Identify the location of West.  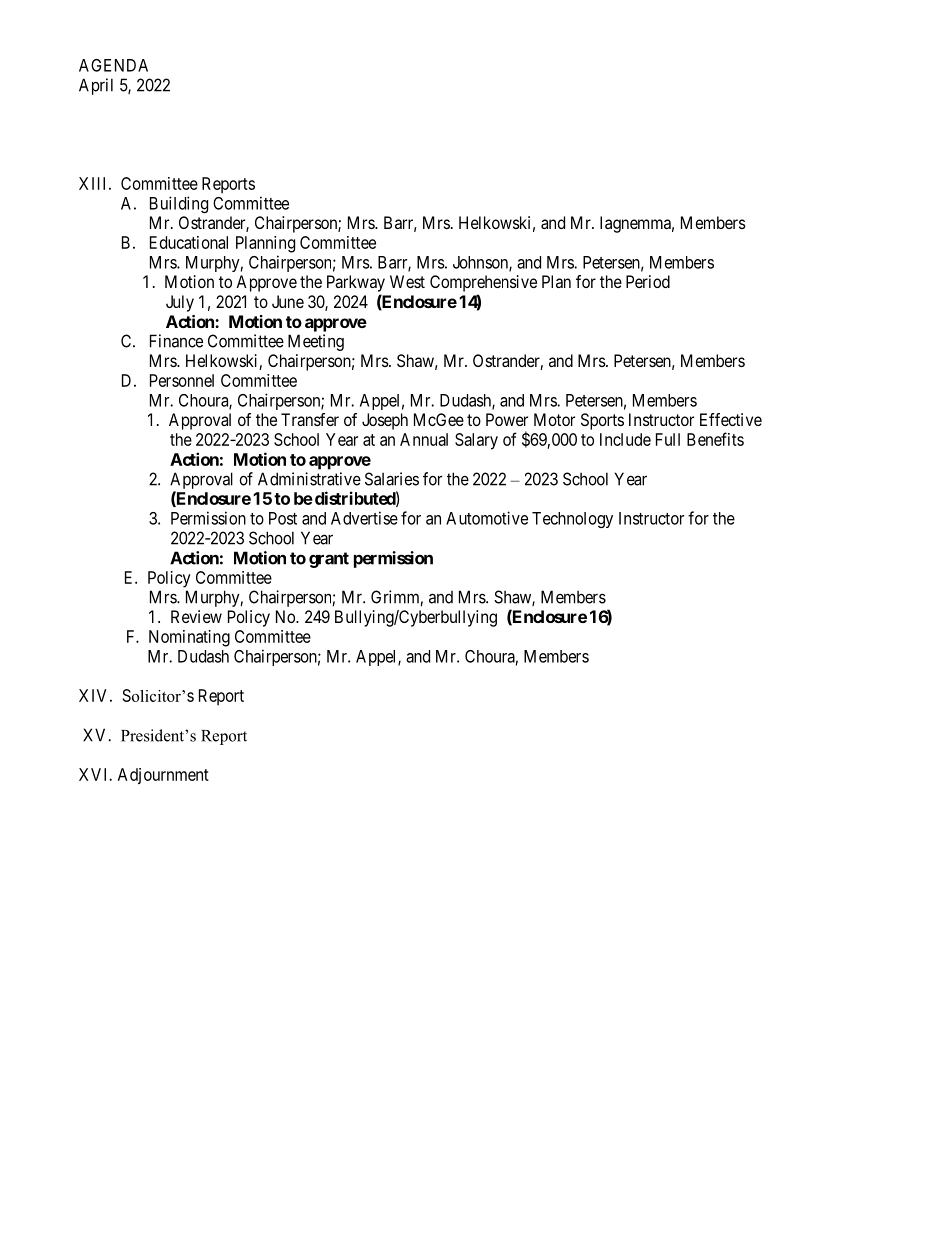
(407, 281).
